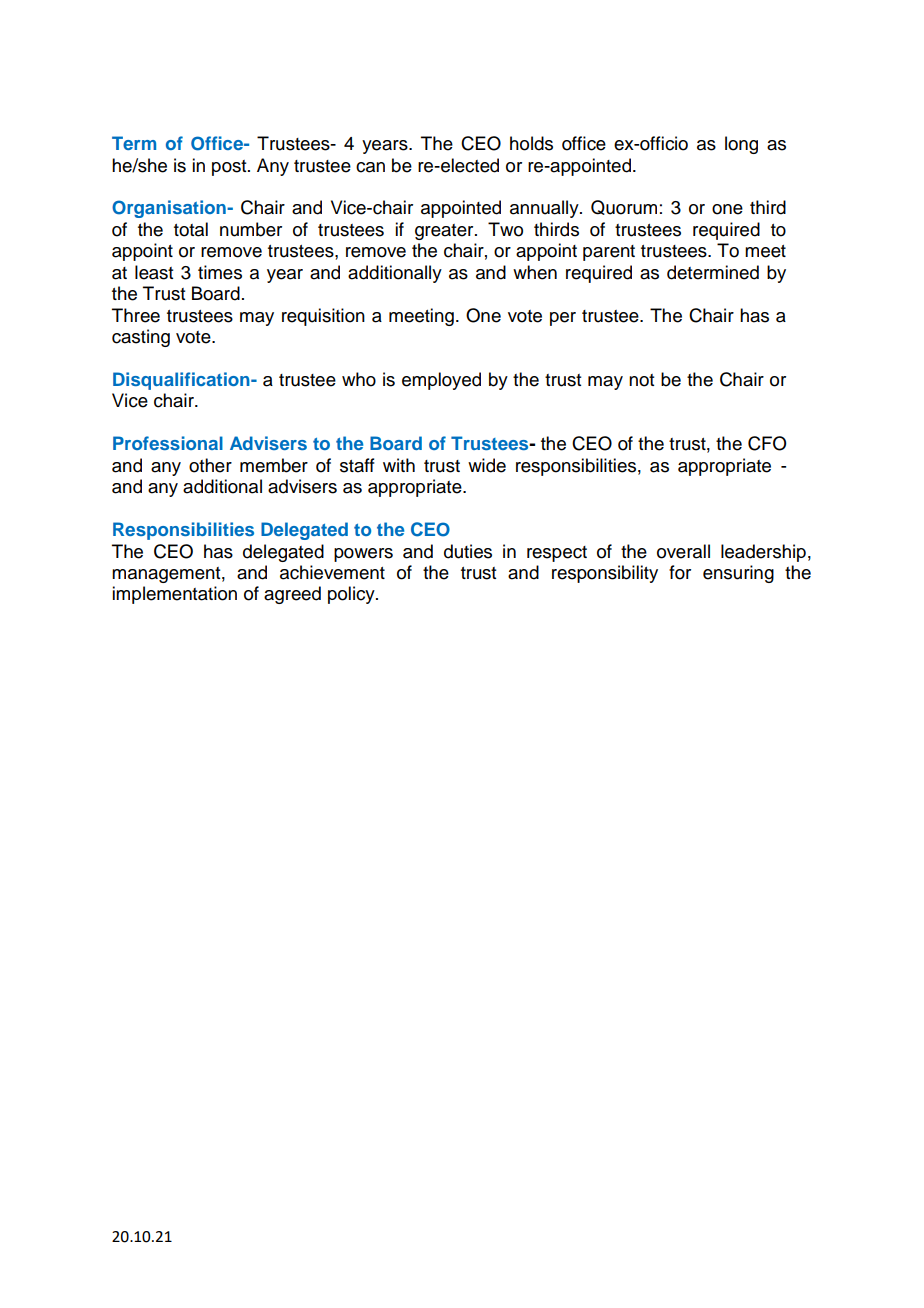 This image has width=924, height=1308. I want to click on employed, so click(441, 381).
